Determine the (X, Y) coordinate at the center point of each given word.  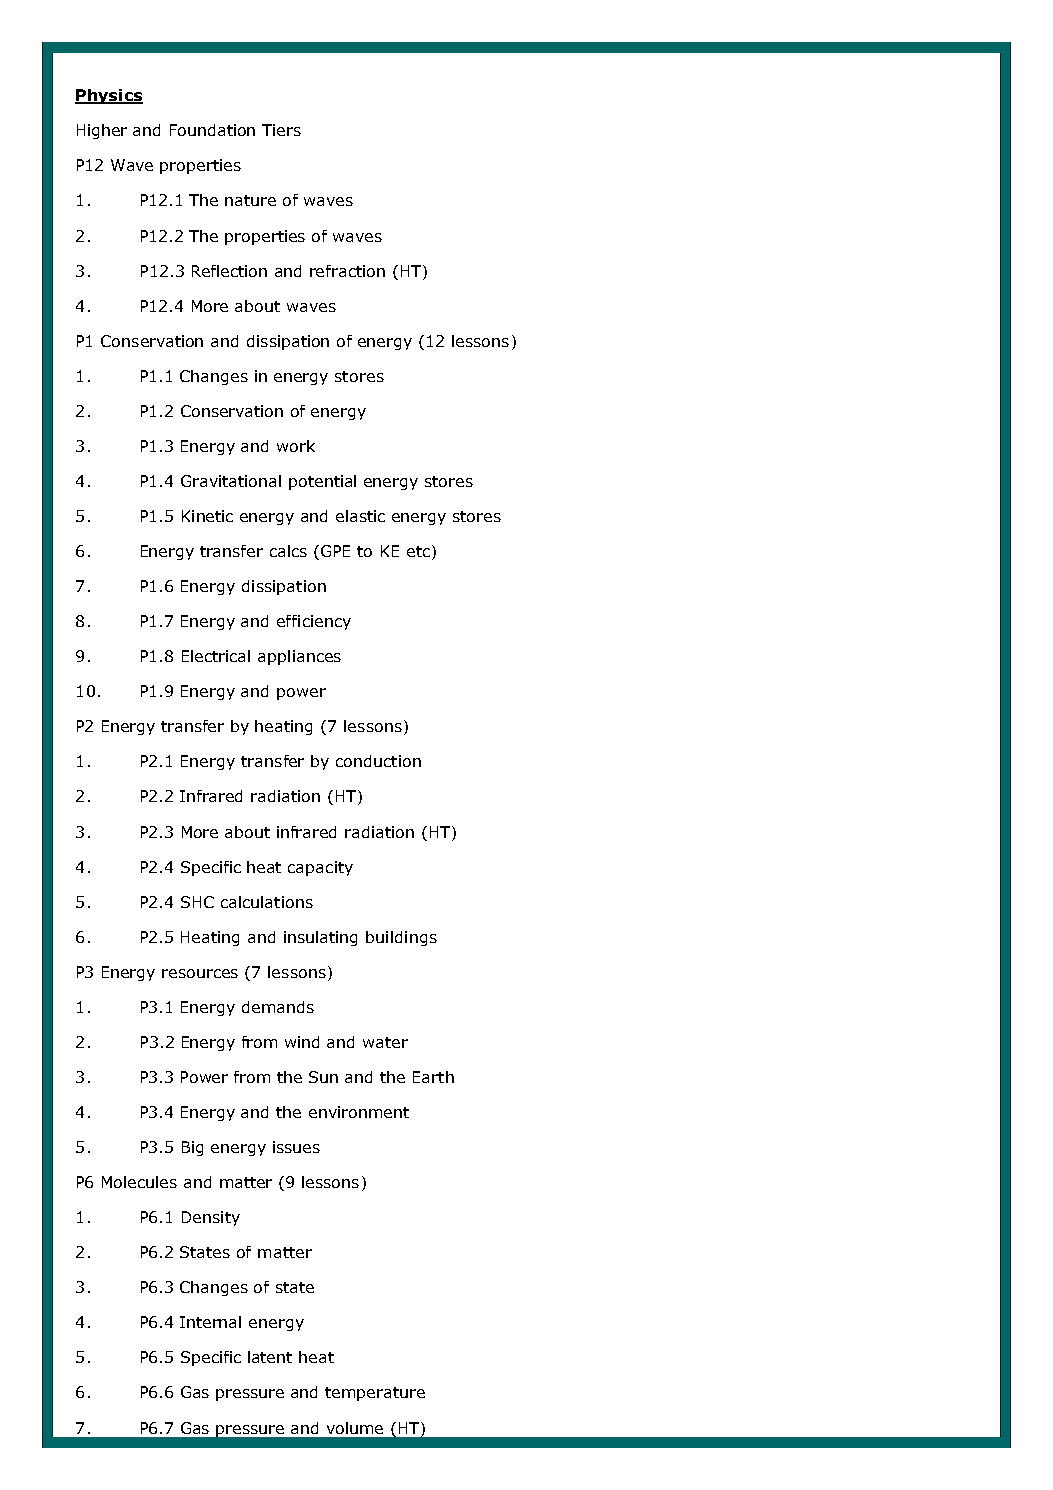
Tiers (281, 130)
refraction (347, 271)
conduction (378, 761)
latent (270, 1357)
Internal (210, 1322)
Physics (109, 96)
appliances (299, 657)
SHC (197, 902)
